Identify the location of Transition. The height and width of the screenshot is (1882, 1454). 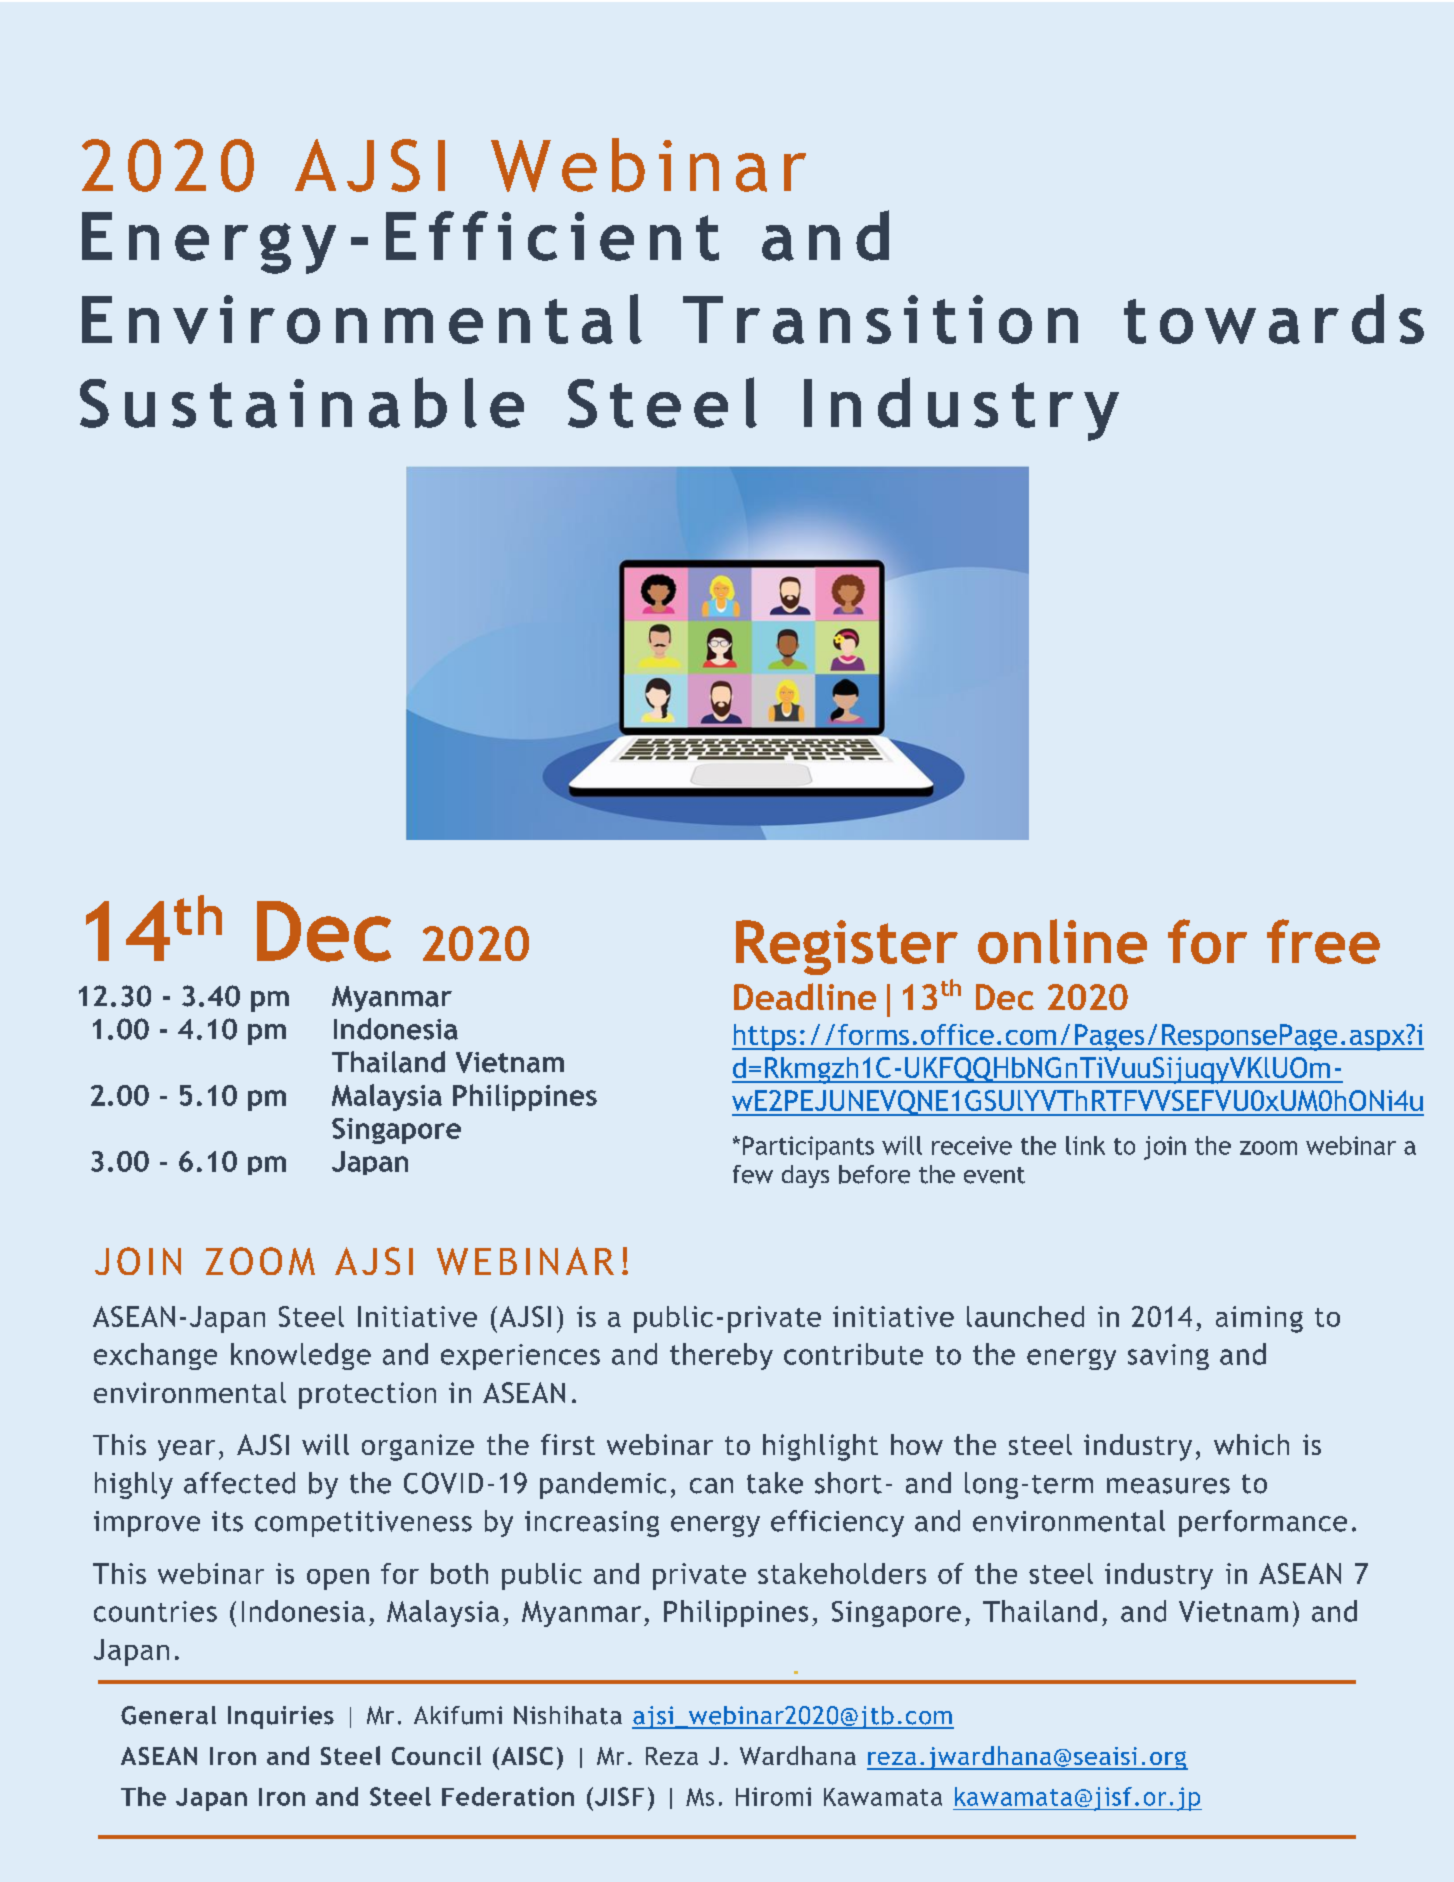
(880, 319).
